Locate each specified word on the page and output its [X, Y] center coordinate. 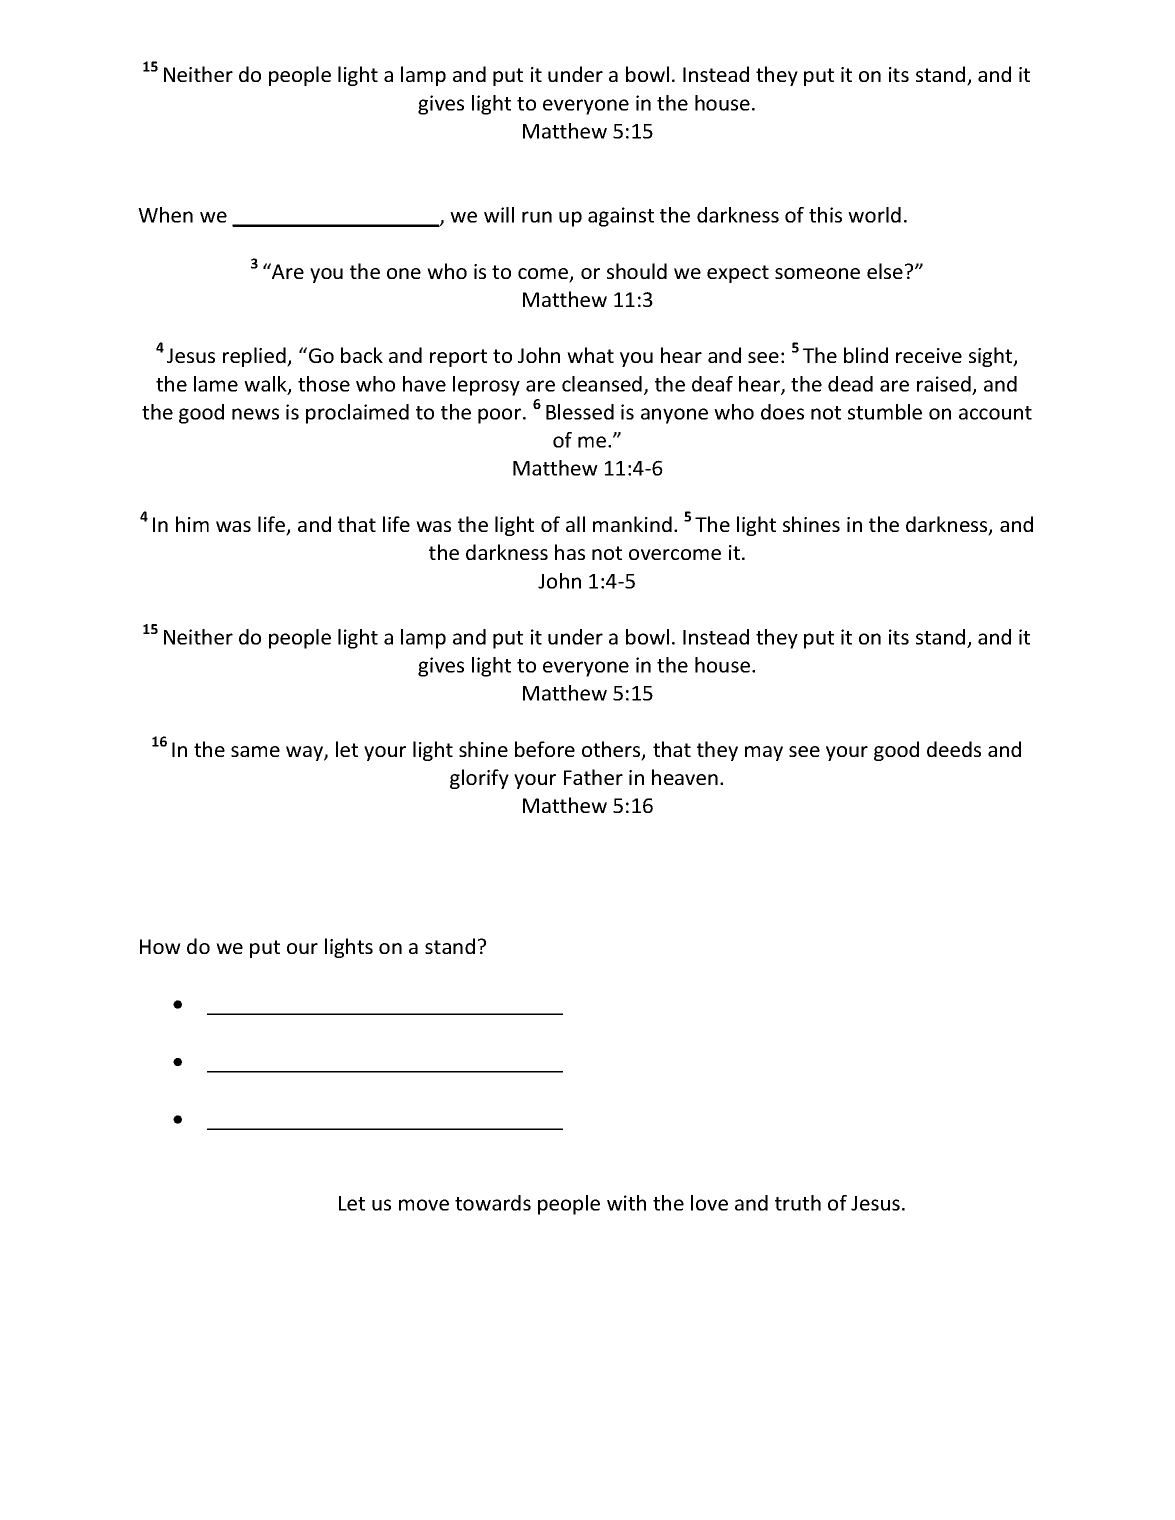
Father [593, 777]
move [424, 1205]
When [165, 215]
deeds [954, 749]
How [160, 946]
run [537, 217]
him [192, 524]
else [885, 271]
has [570, 552]
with [626, 1203]
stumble [885, 412]
